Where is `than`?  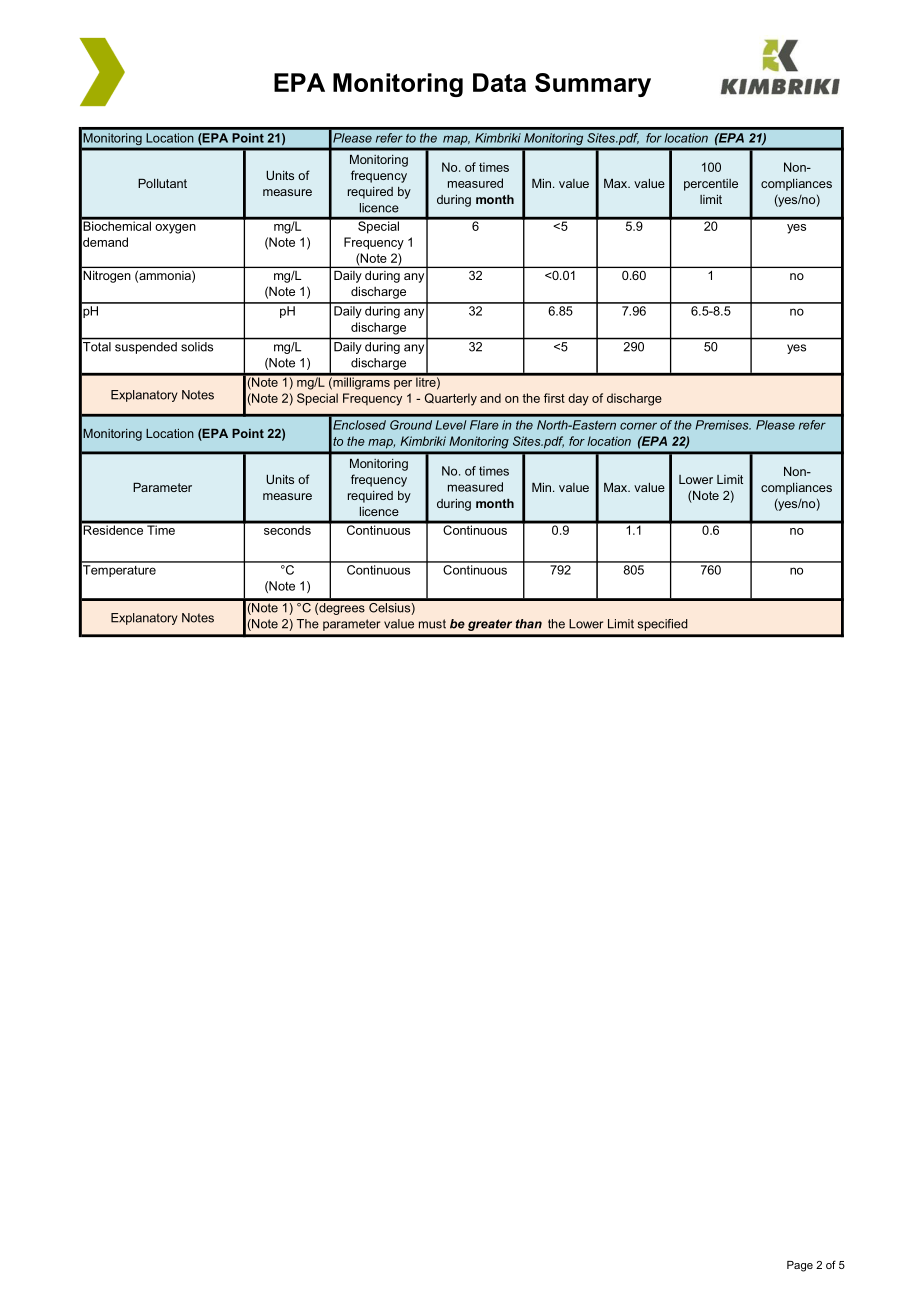 than is located at coordinates (529, 624).
